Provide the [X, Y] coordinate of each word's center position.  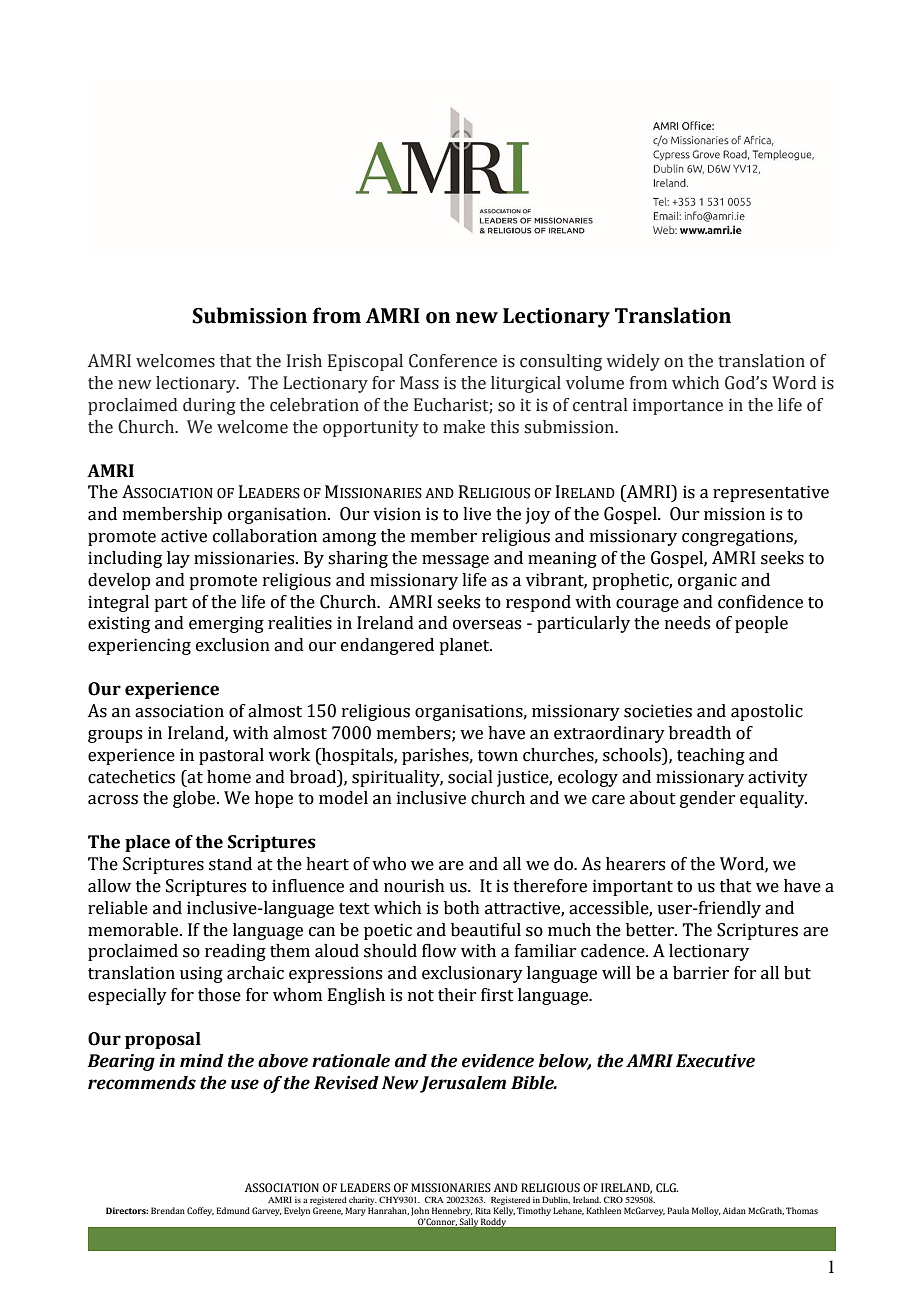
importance [678, 406]
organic [707, 581]
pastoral [231, 756]
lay [178, 559]
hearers [635, 864]
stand [230, 864]
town [498, 756]
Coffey [200, 1211]
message [455, 561]
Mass [419, 383]
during [209, 406]
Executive [715, 1061]
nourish [414, 886]
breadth [700, 733]
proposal [163, 1040]
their [457, 995]
